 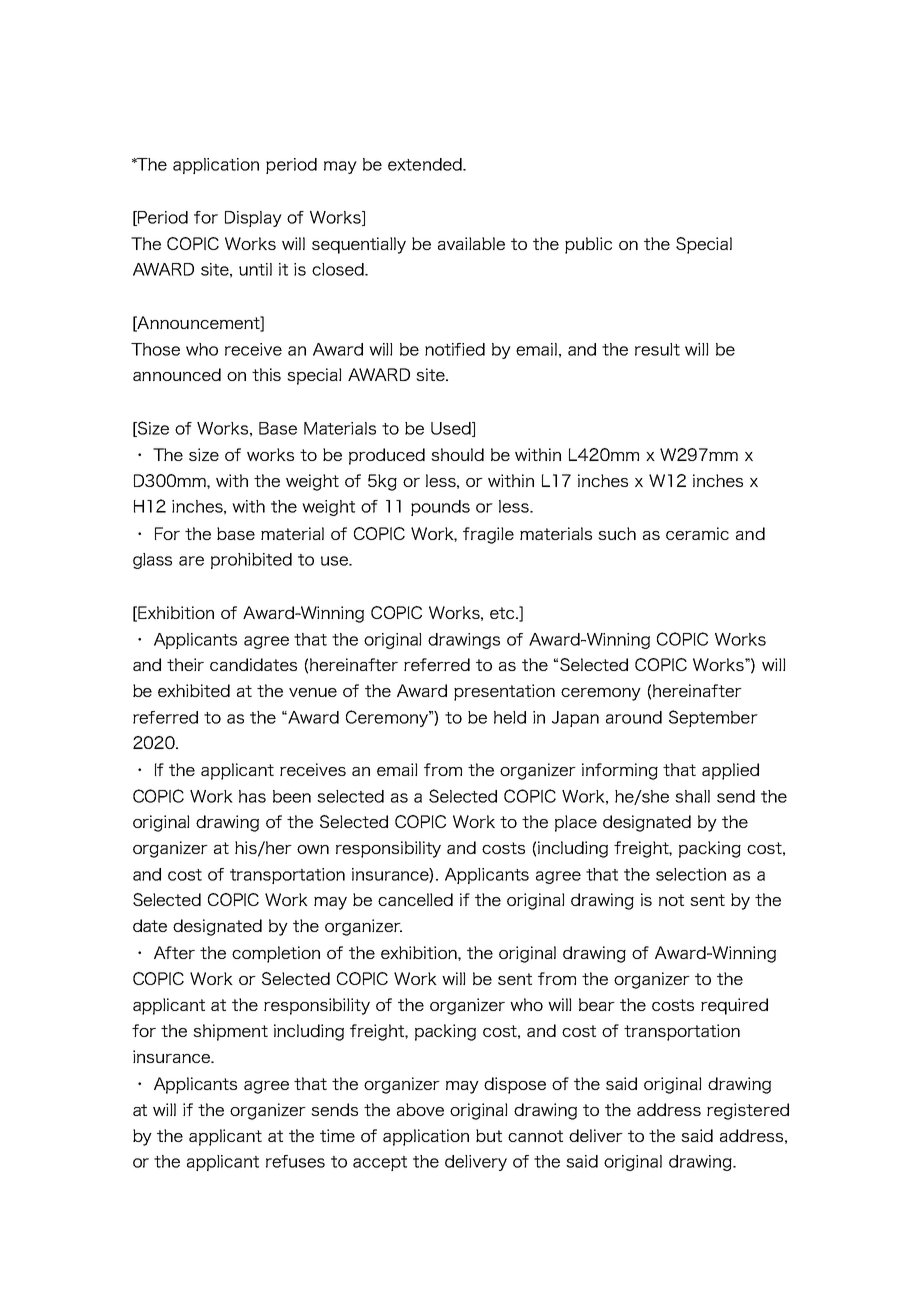 I want to click on extended, so click(x=426, y=164).
